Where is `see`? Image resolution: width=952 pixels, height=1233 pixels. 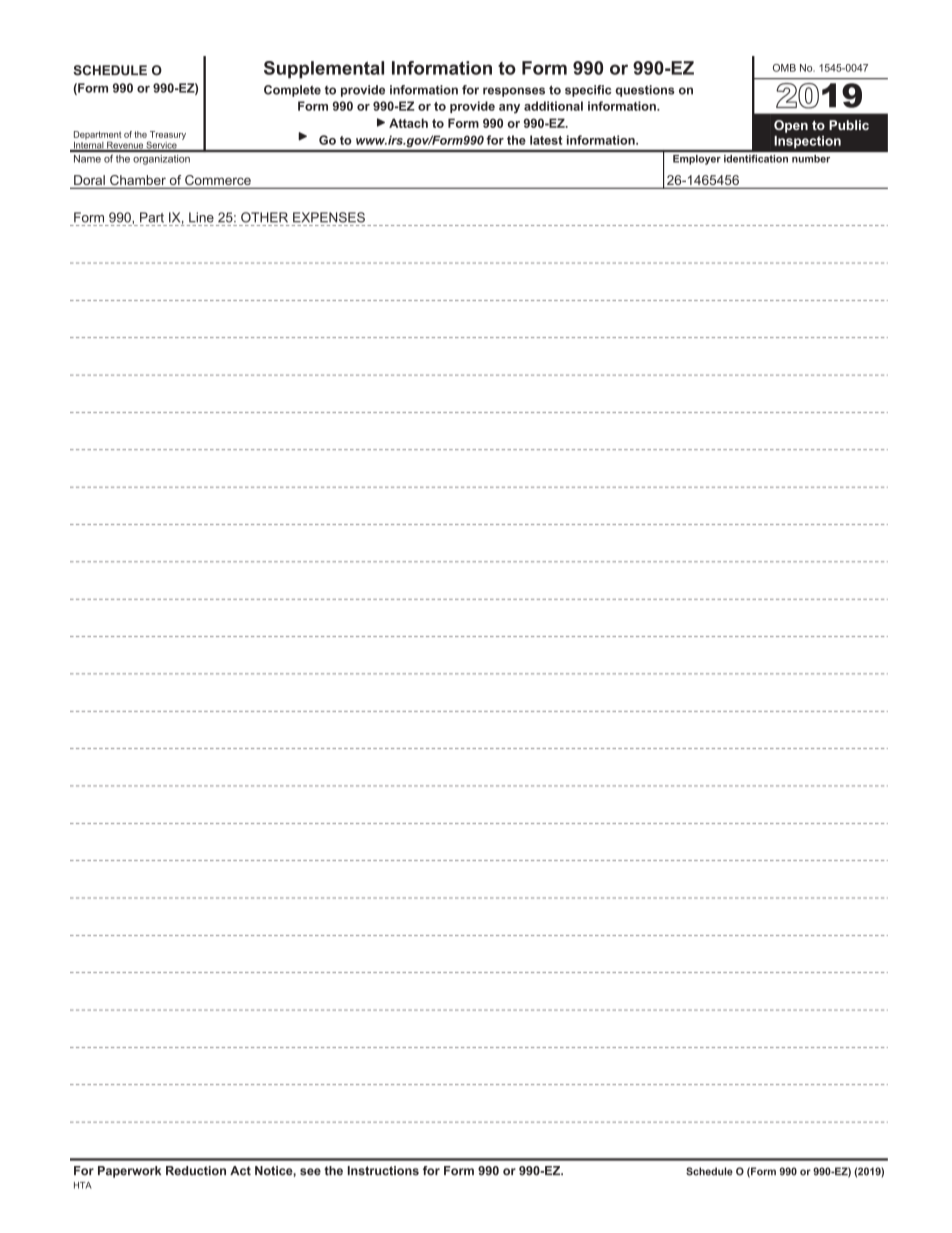 see is located at coordinates (310, 1172).
